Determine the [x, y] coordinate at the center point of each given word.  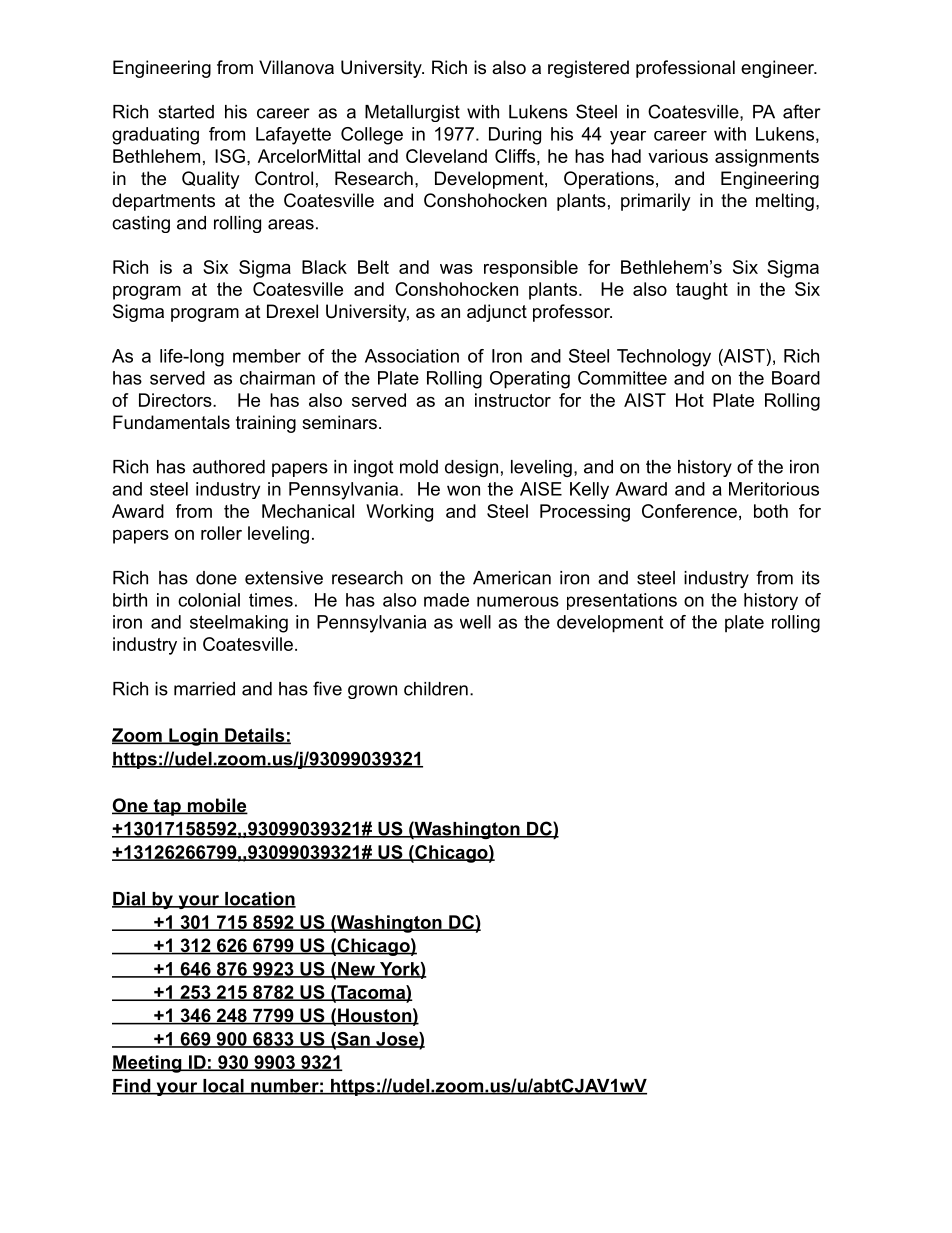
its [811, 578]
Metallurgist [412, 113]
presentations [622, 601]
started [186, 112]
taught [702, 291]
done [216, 578]
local [223, 1087]
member [267, 356]
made [446, 600]
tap [167, 807]
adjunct [497, 313]
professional [685, 69]
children [436, 689]
